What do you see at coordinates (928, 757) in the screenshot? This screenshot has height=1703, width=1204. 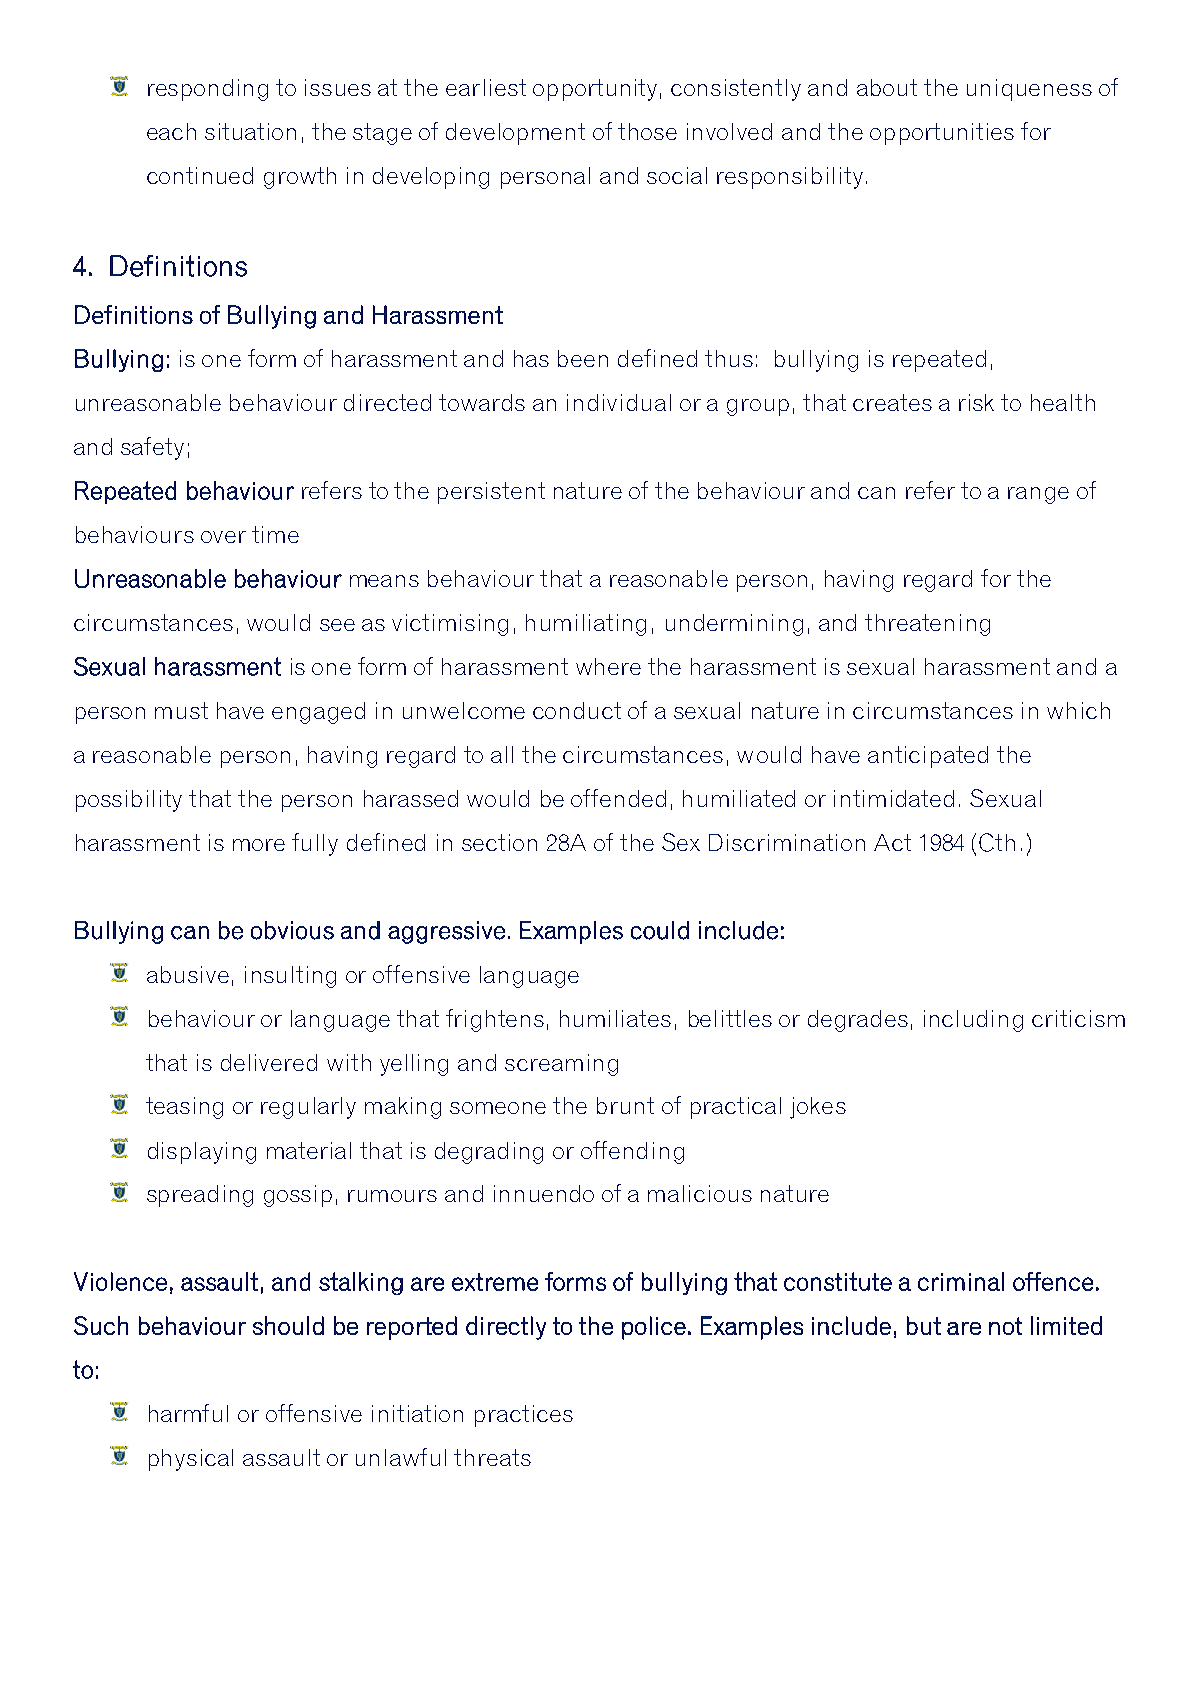 I see `anticipated` at bounding box center [928, 757].
